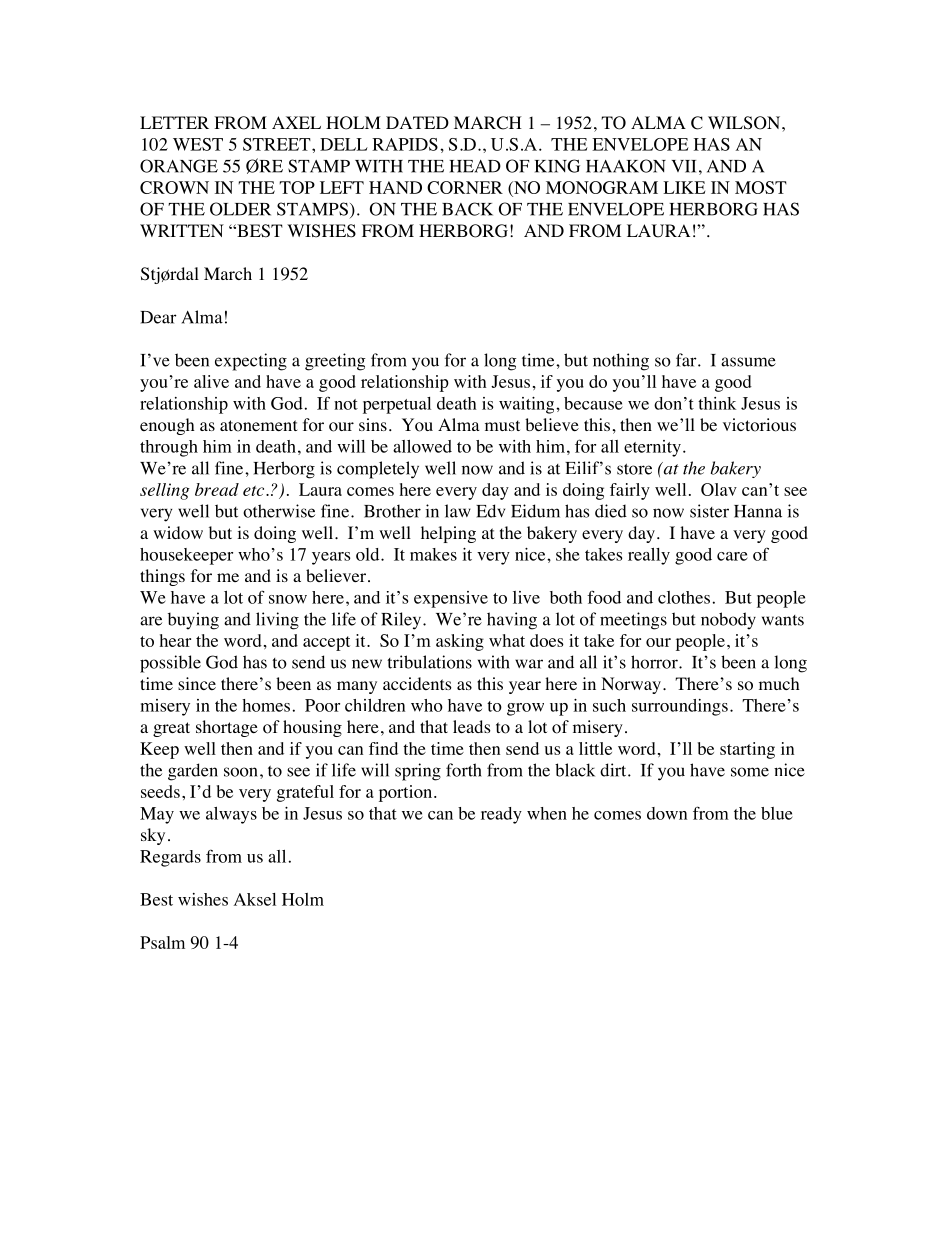 This screenshot has height=1233, width=952. Describe the element at coordinates (683, 166) in the screenshot. I see `VII` at that location.
